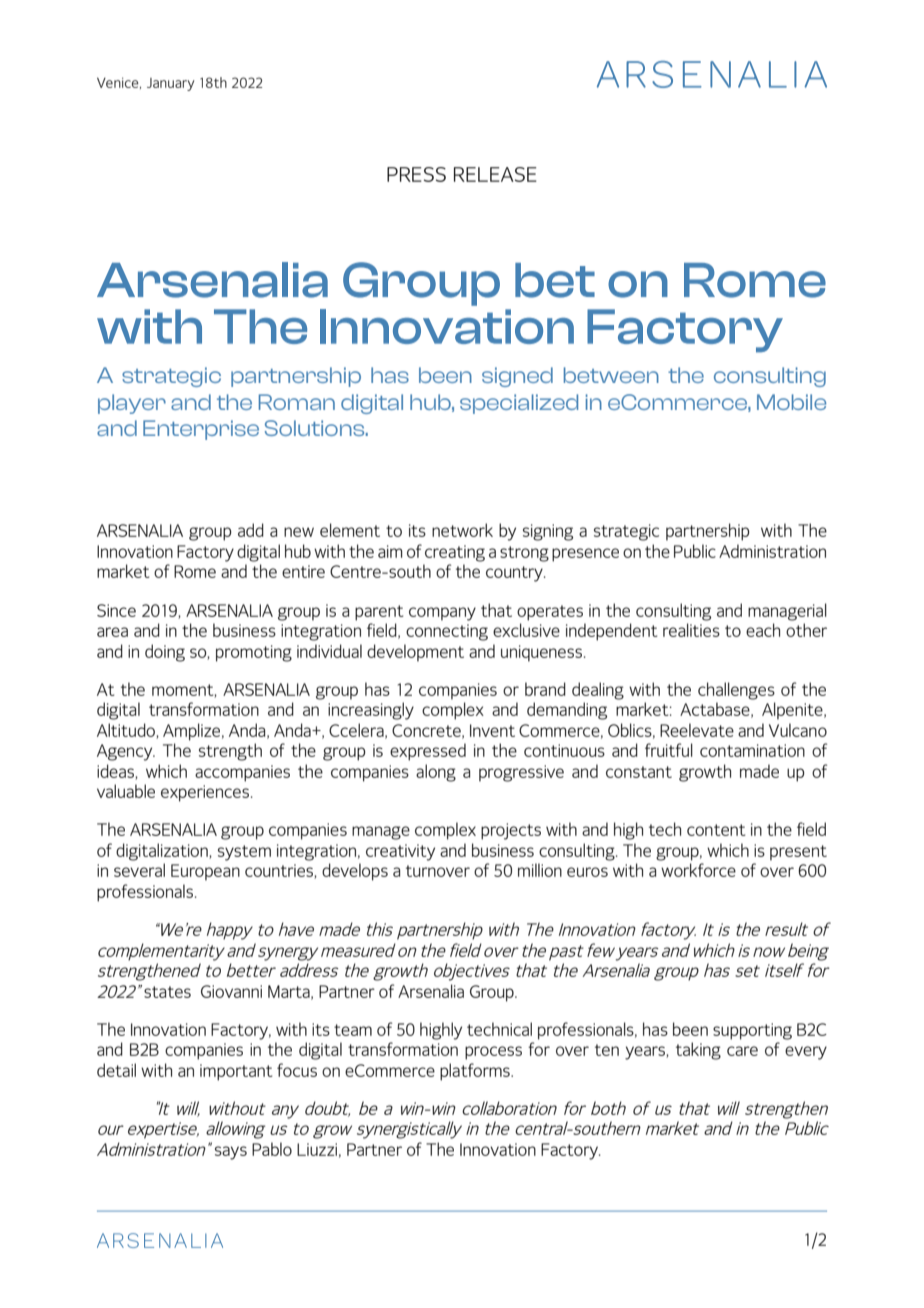  Describe the element at coordinates (436, 773) in the image. I see `along` at that location.
